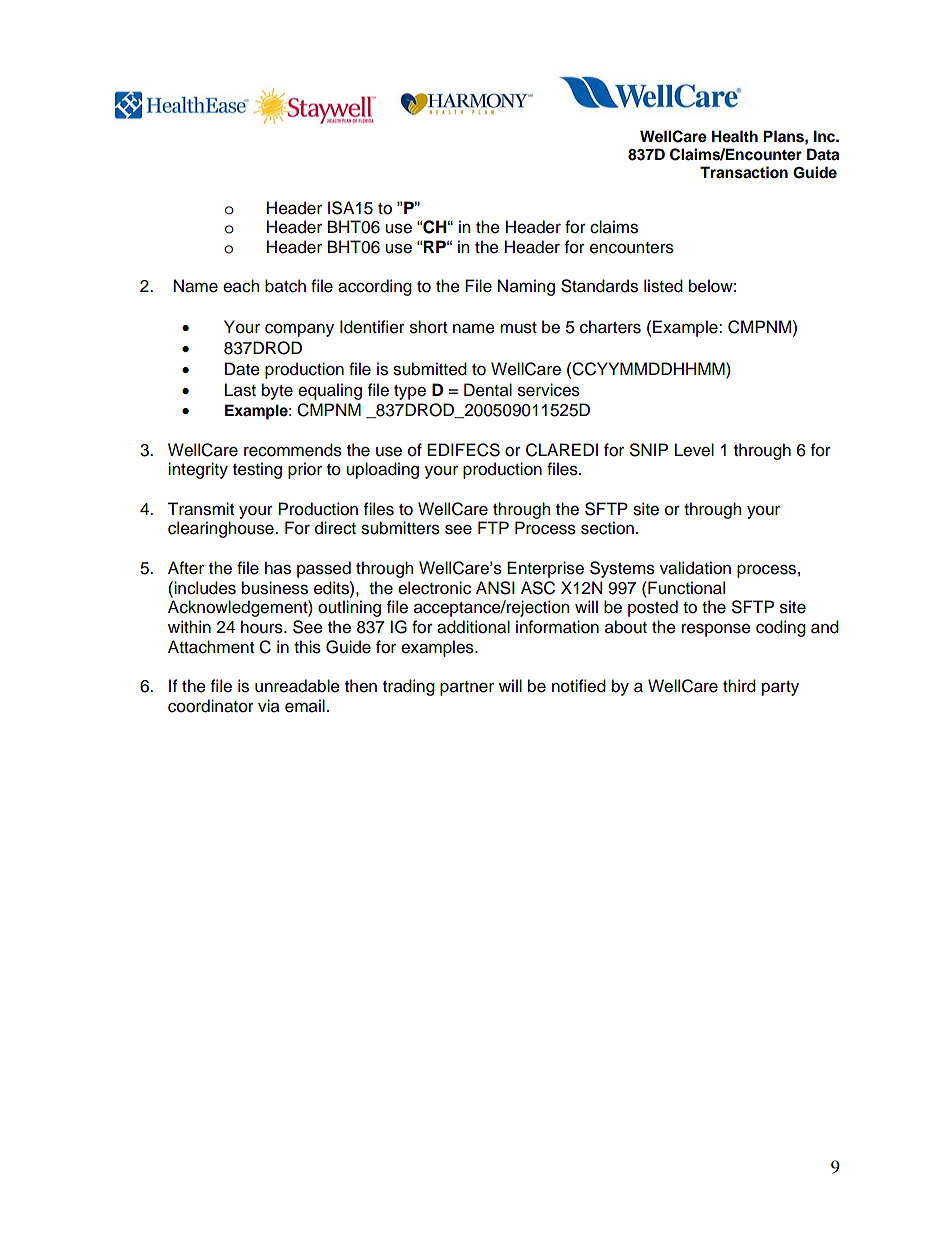 The image size is (952, 1233). Describe the element at coordinates (467, 688) in the screenshot. I see `partner` at that location.
